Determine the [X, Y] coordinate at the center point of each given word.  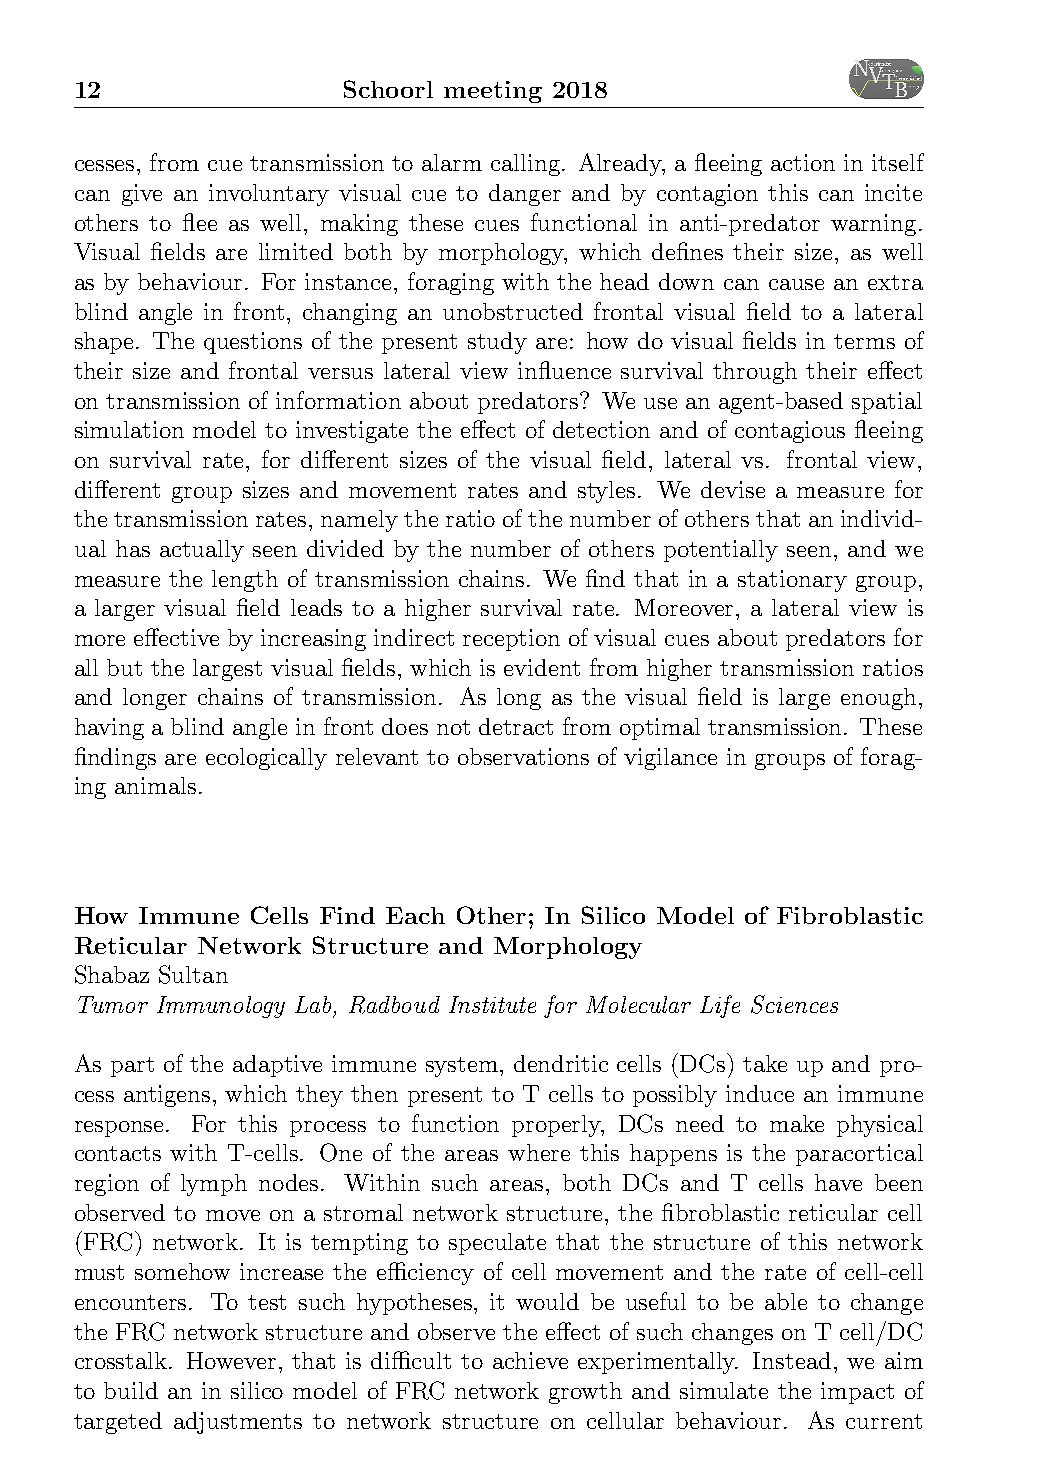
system [463, 1067]
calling [527, 165]
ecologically [266, 759]
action [803, 162]
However [231, 1360]
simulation [129, 429]
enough [878, 699]
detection [601, 429]
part [132, 1067]
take [765, 1063]
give [142, 195]
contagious [790, 432]
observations [523, 756]
